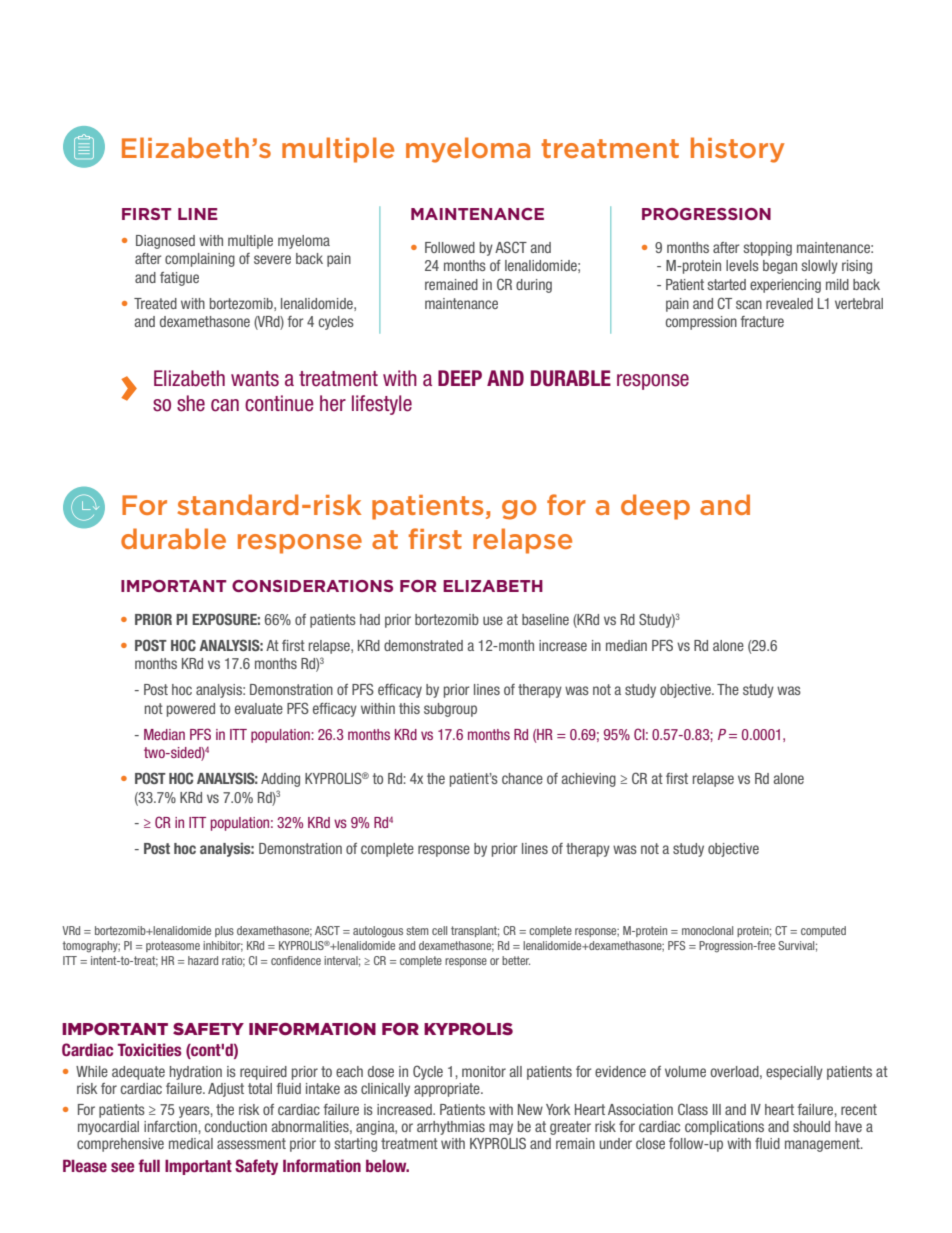  What do you see at coordinates (280, 780) in the page?
I see `Adding` at bounding box center [280, 780].
